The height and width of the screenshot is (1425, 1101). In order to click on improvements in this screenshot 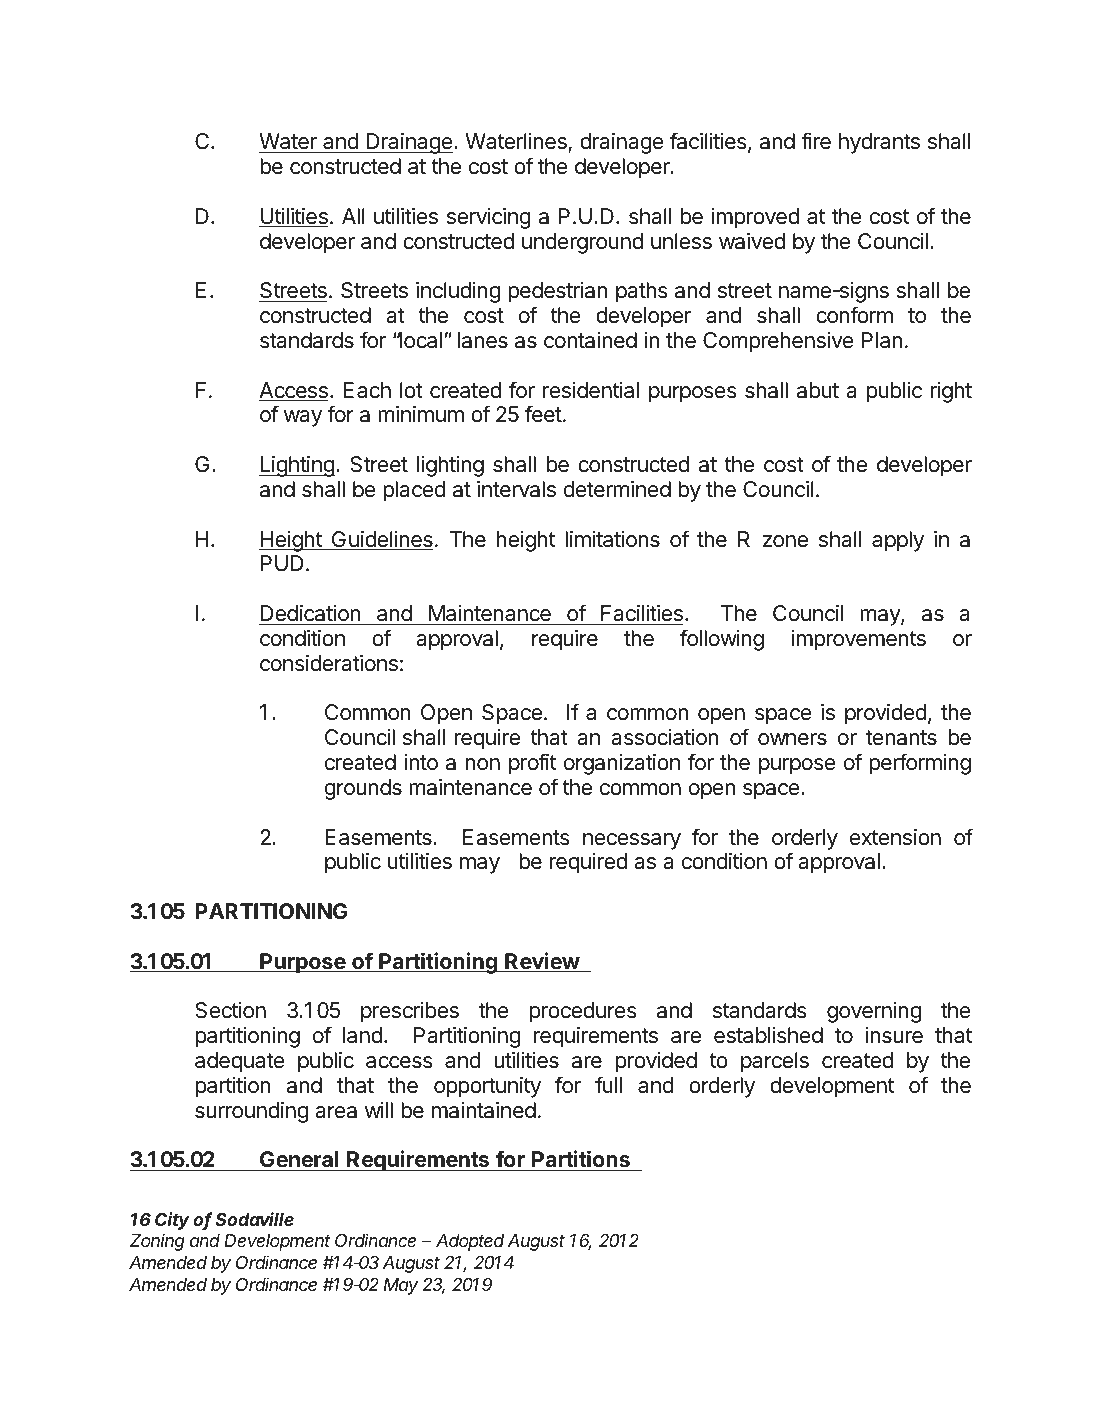, I will do `click(859, 640)`.
